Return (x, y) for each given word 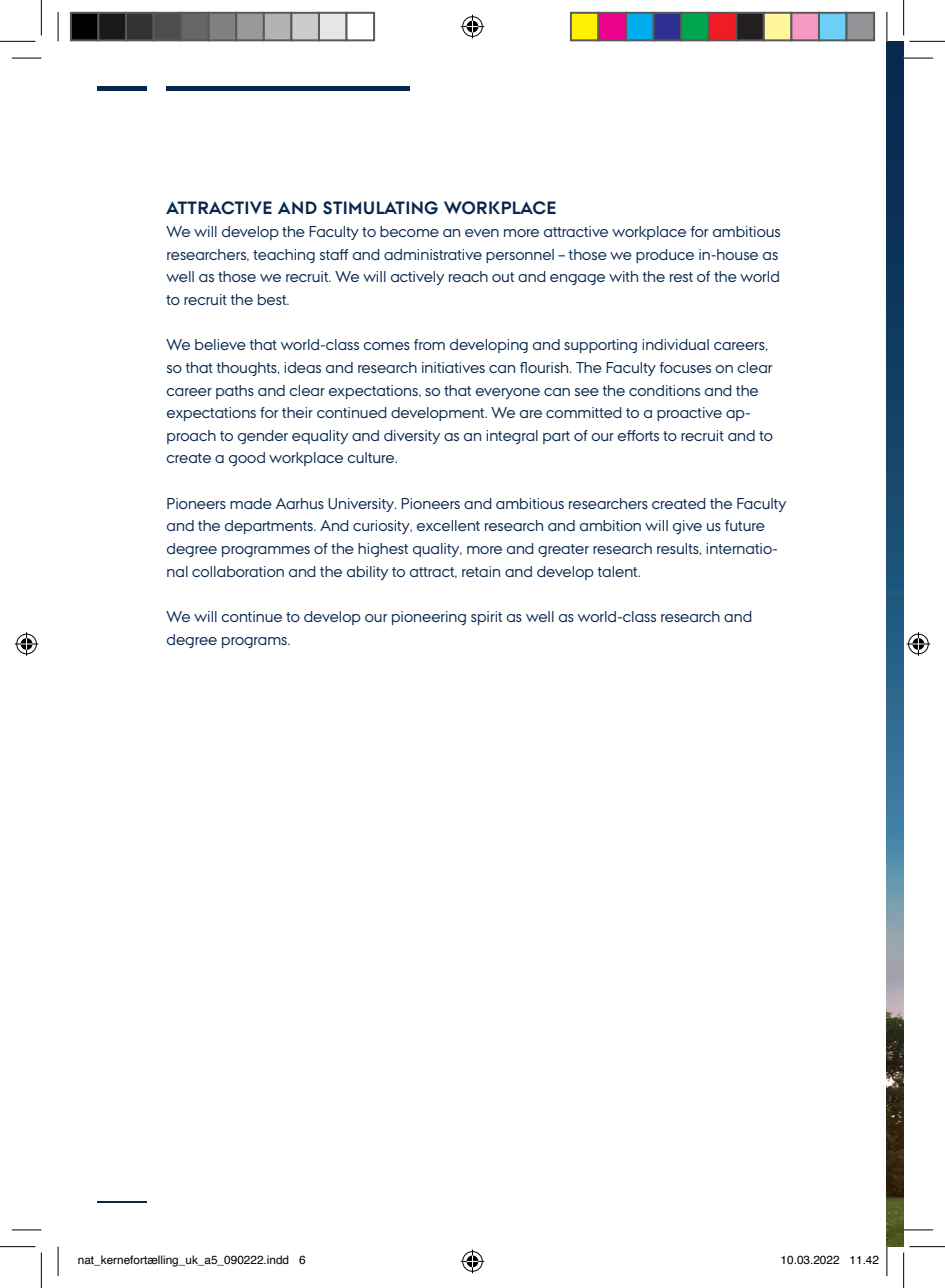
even (482, 233)
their (297, 412)
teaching (284, 256)
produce (665, 256)
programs (255, 642)
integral (512, 437)
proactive (689, 414)
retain (481, 571)
